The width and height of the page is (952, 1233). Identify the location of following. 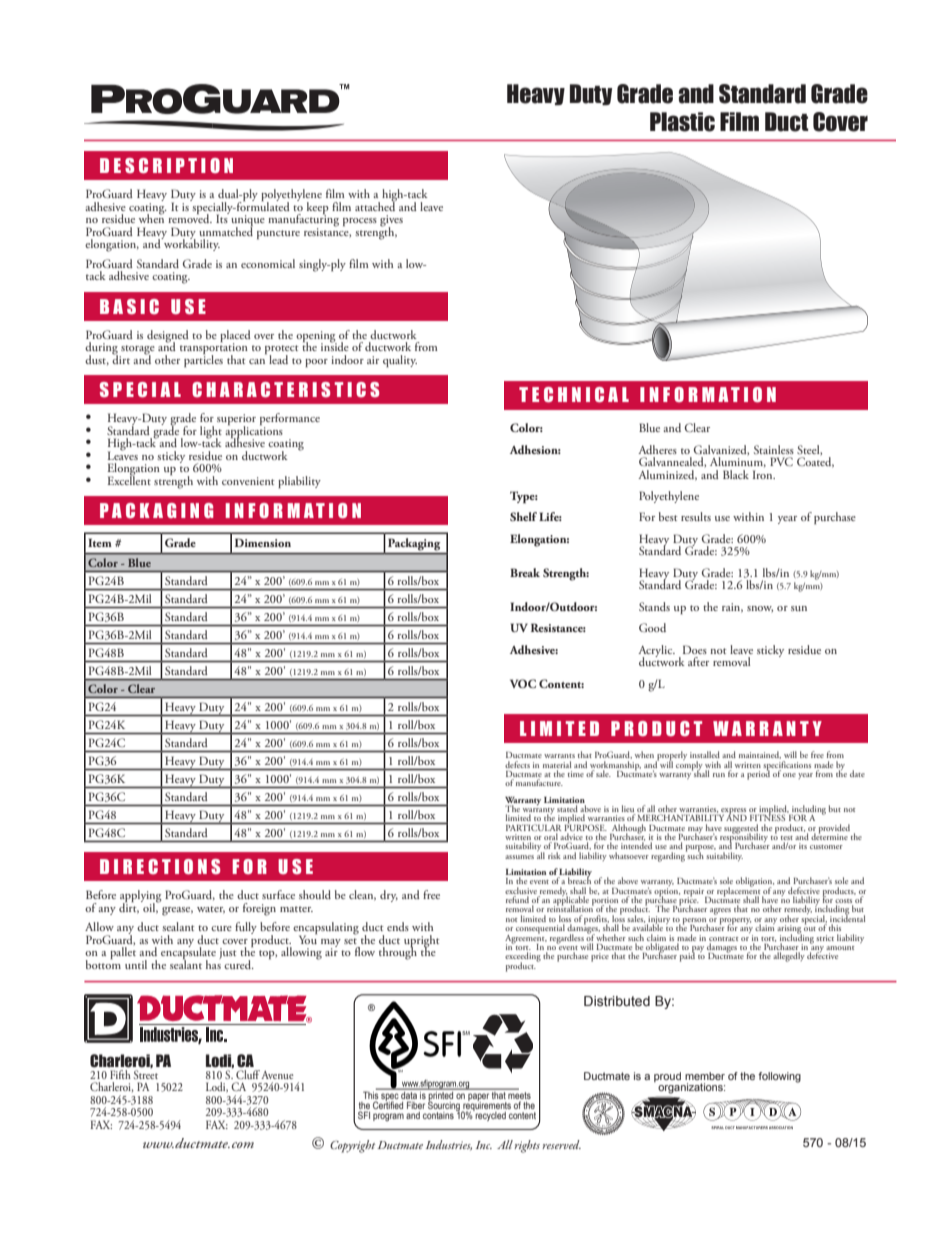
(779, 1077).
